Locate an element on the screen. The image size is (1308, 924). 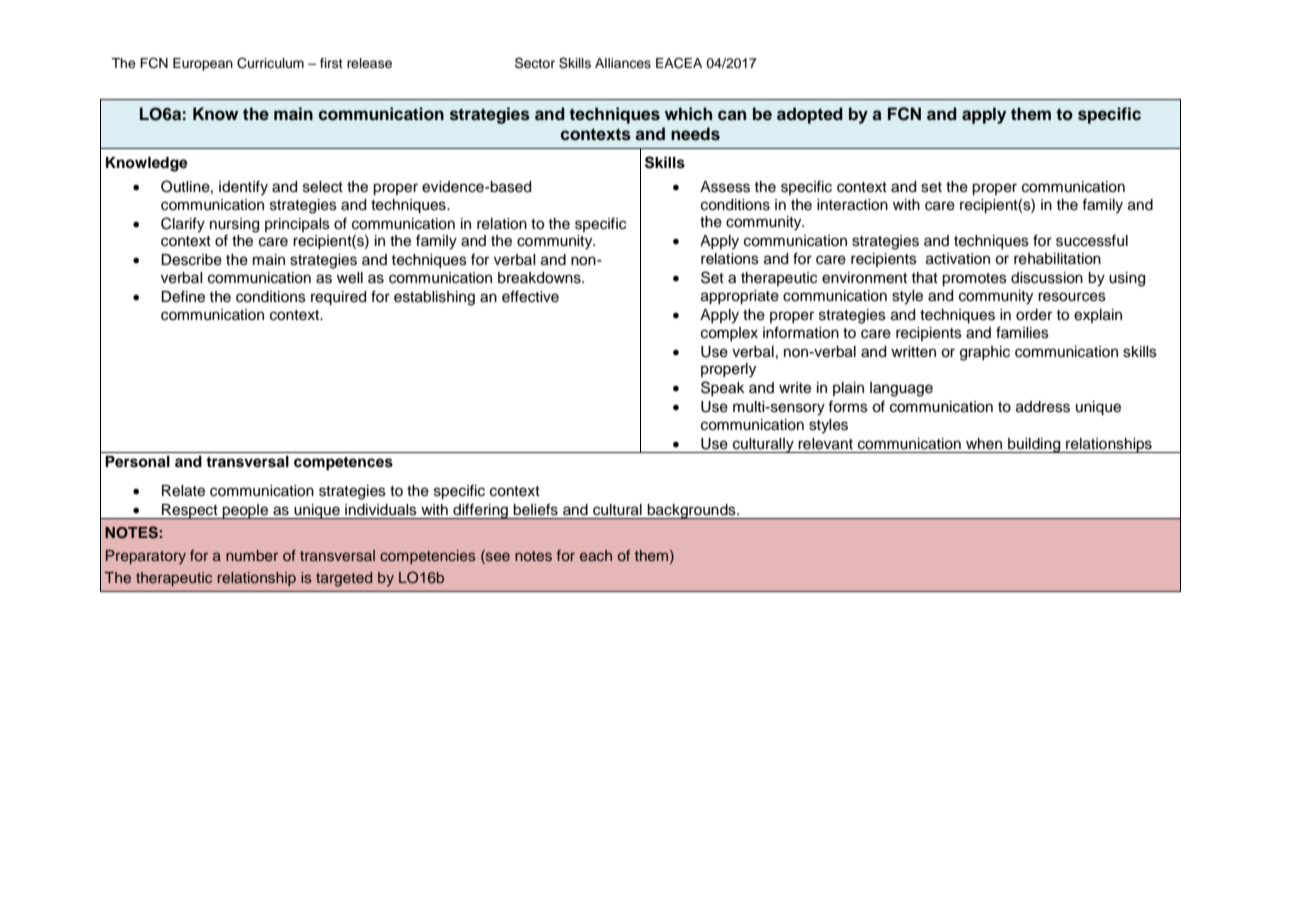
Curriculum is located at coordinates (270, 63).
